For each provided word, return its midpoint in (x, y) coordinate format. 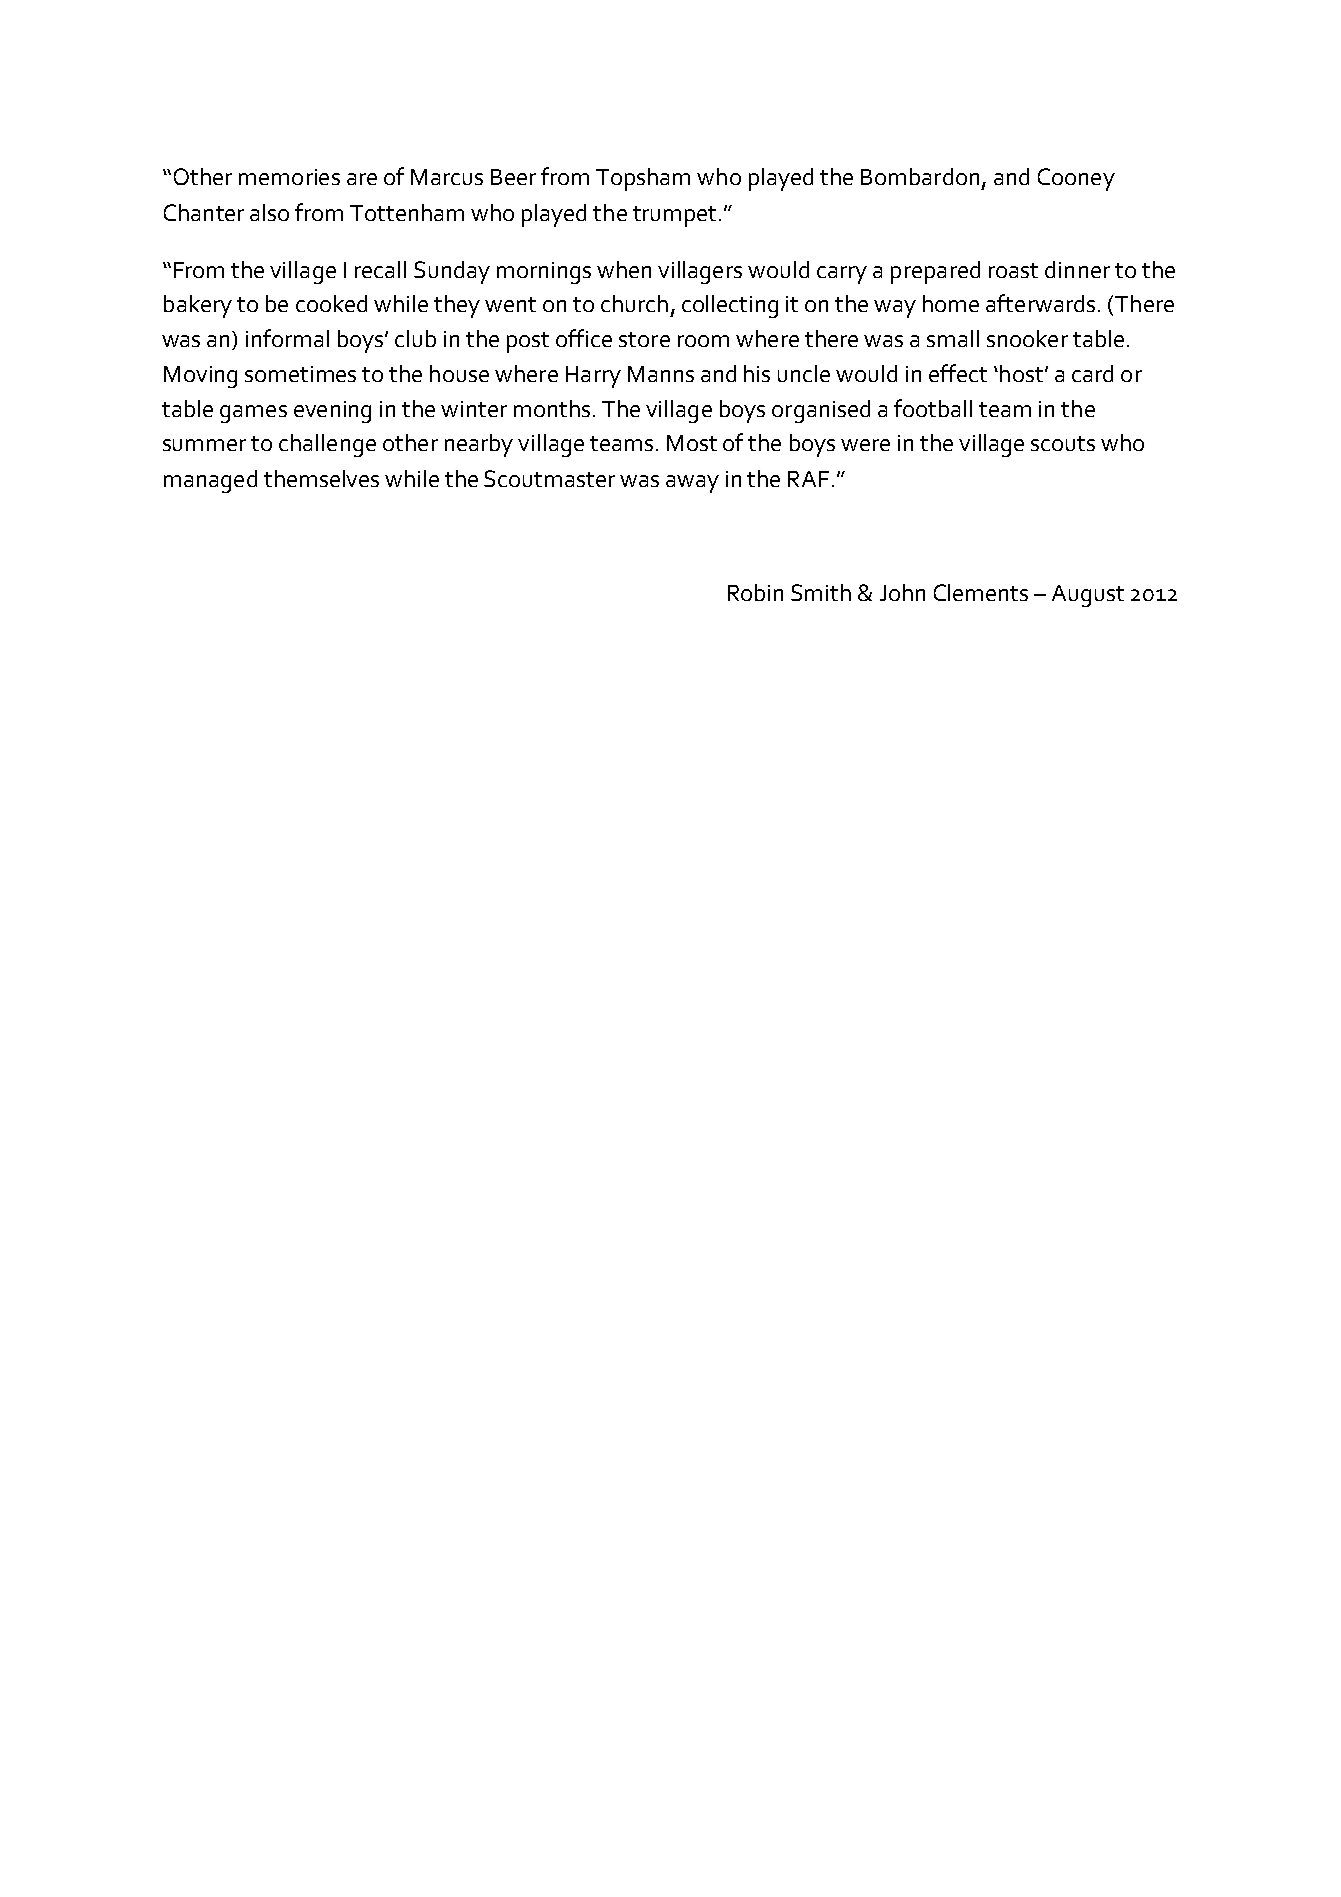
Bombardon (920, 176)
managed (210, 481)
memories (289, 177)
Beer (513, 177)
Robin (755, 592)
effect (958, 373)
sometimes (300, 374)
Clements (981, 592)
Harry (593, 377)
